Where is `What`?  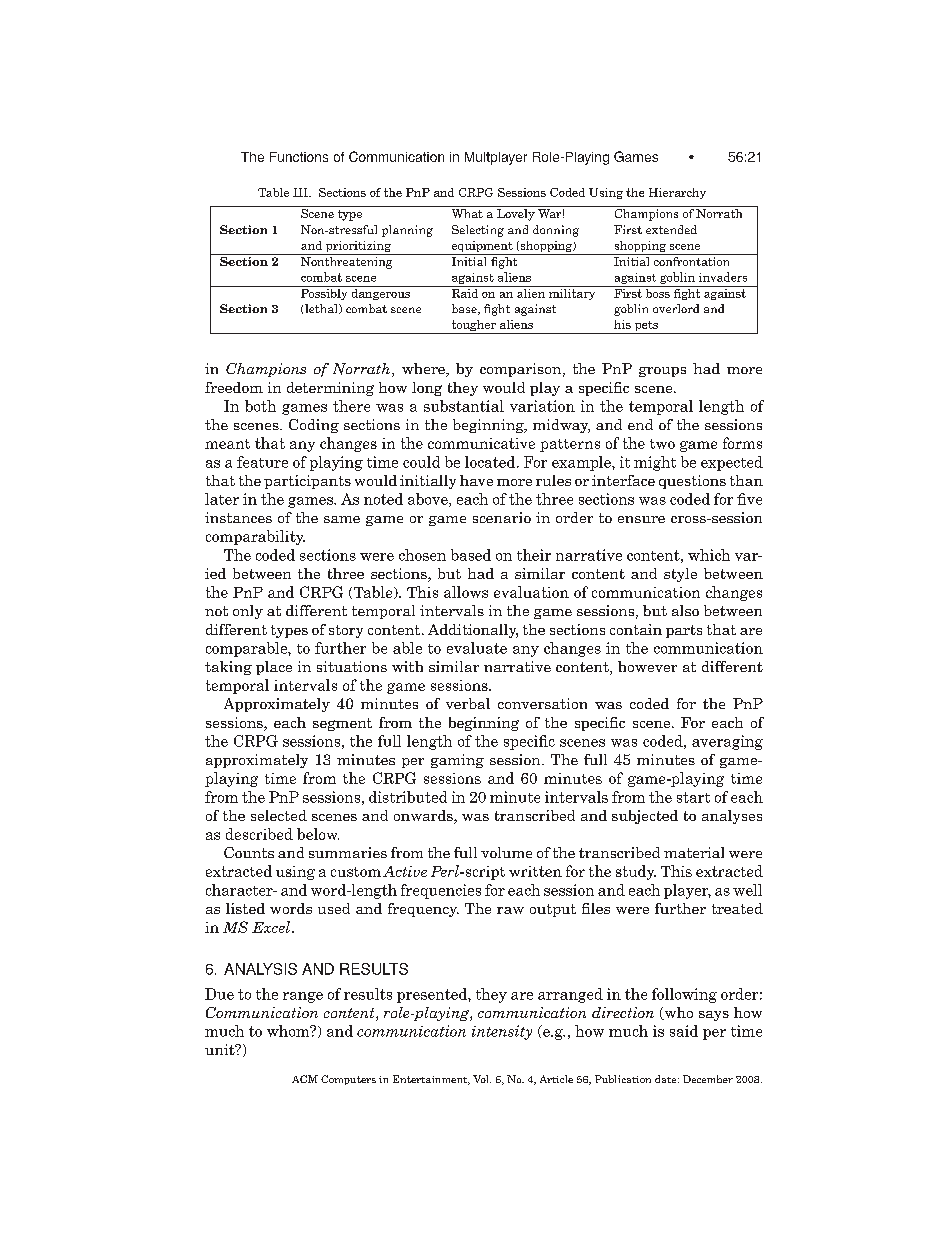 What is located at coordinates (467, 212).
